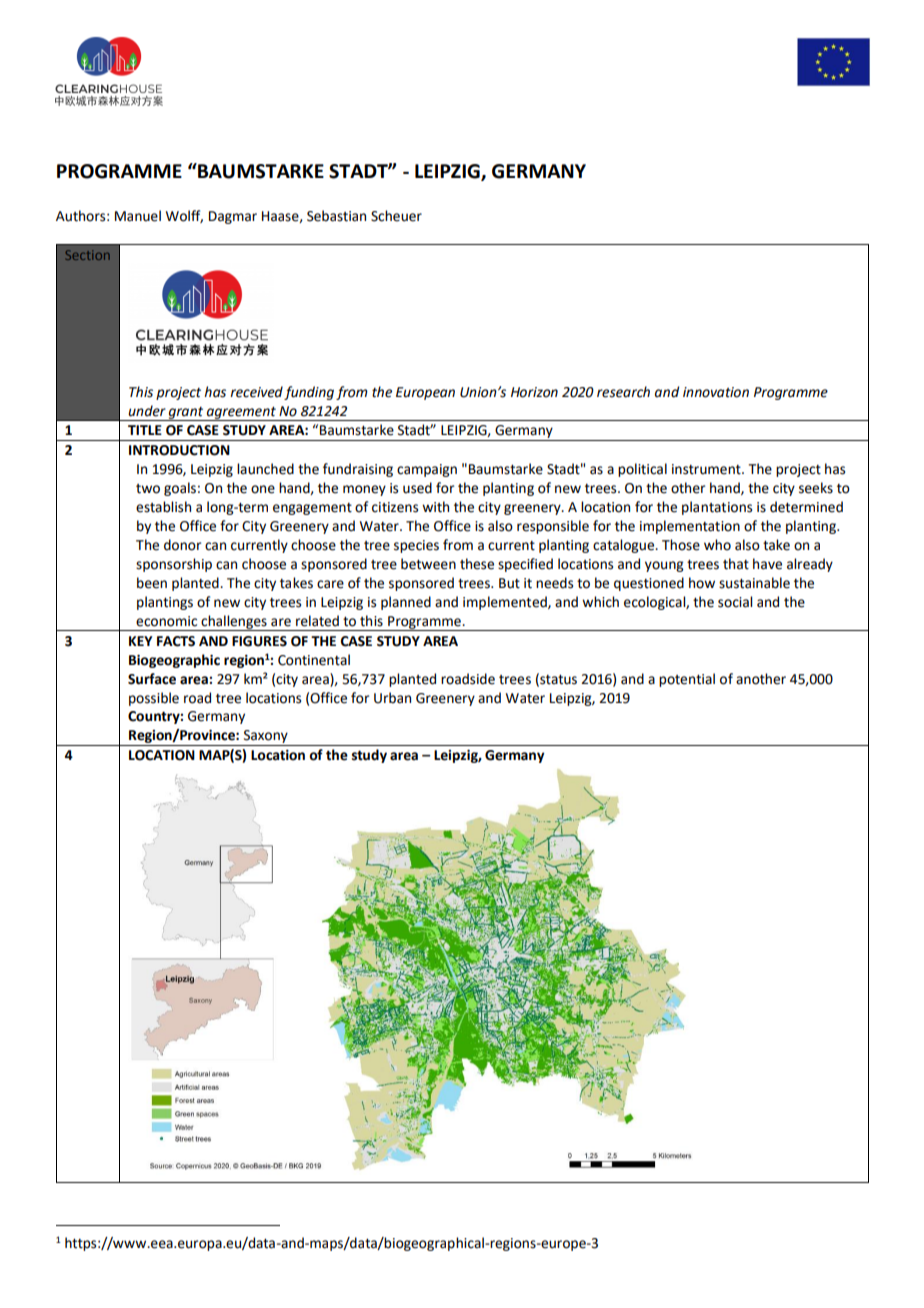  Describe the element at coordinates (154, 699) in the screenshot. I see `possible` at that location.
